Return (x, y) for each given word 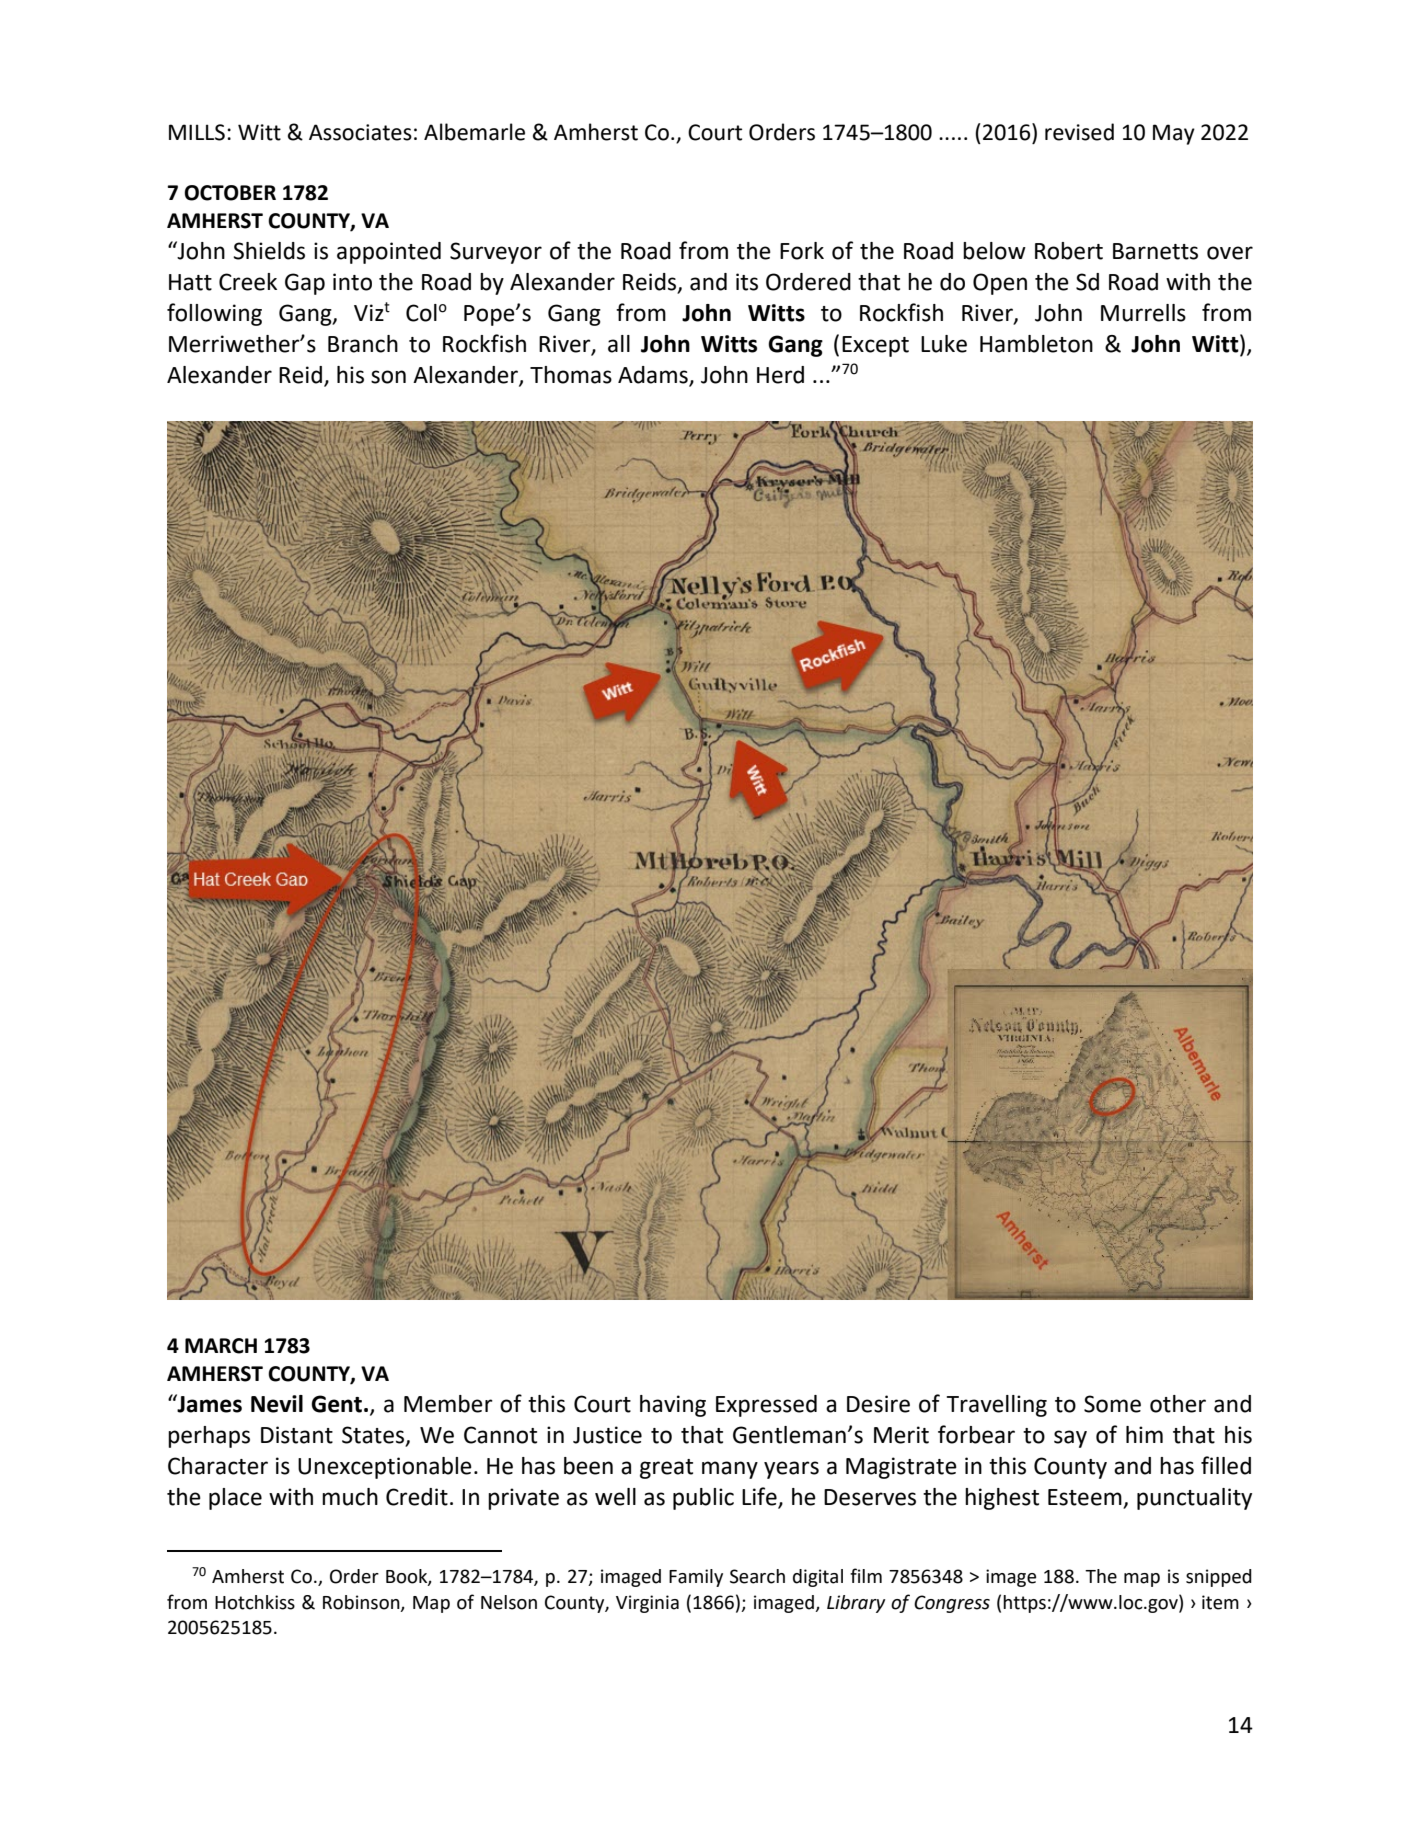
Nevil (277, 1404)
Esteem (1086, 1498)
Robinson (362, 1603)
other (1178, 1404)
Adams (654, 376)
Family (696, 1578)
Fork (802, 251)
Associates (360, 132)
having (673, 1406)
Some (1112, 1404)
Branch (363, 344)
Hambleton (1036, 344)
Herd (780, 375)
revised (1079, 132)
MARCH (221, 1346)
